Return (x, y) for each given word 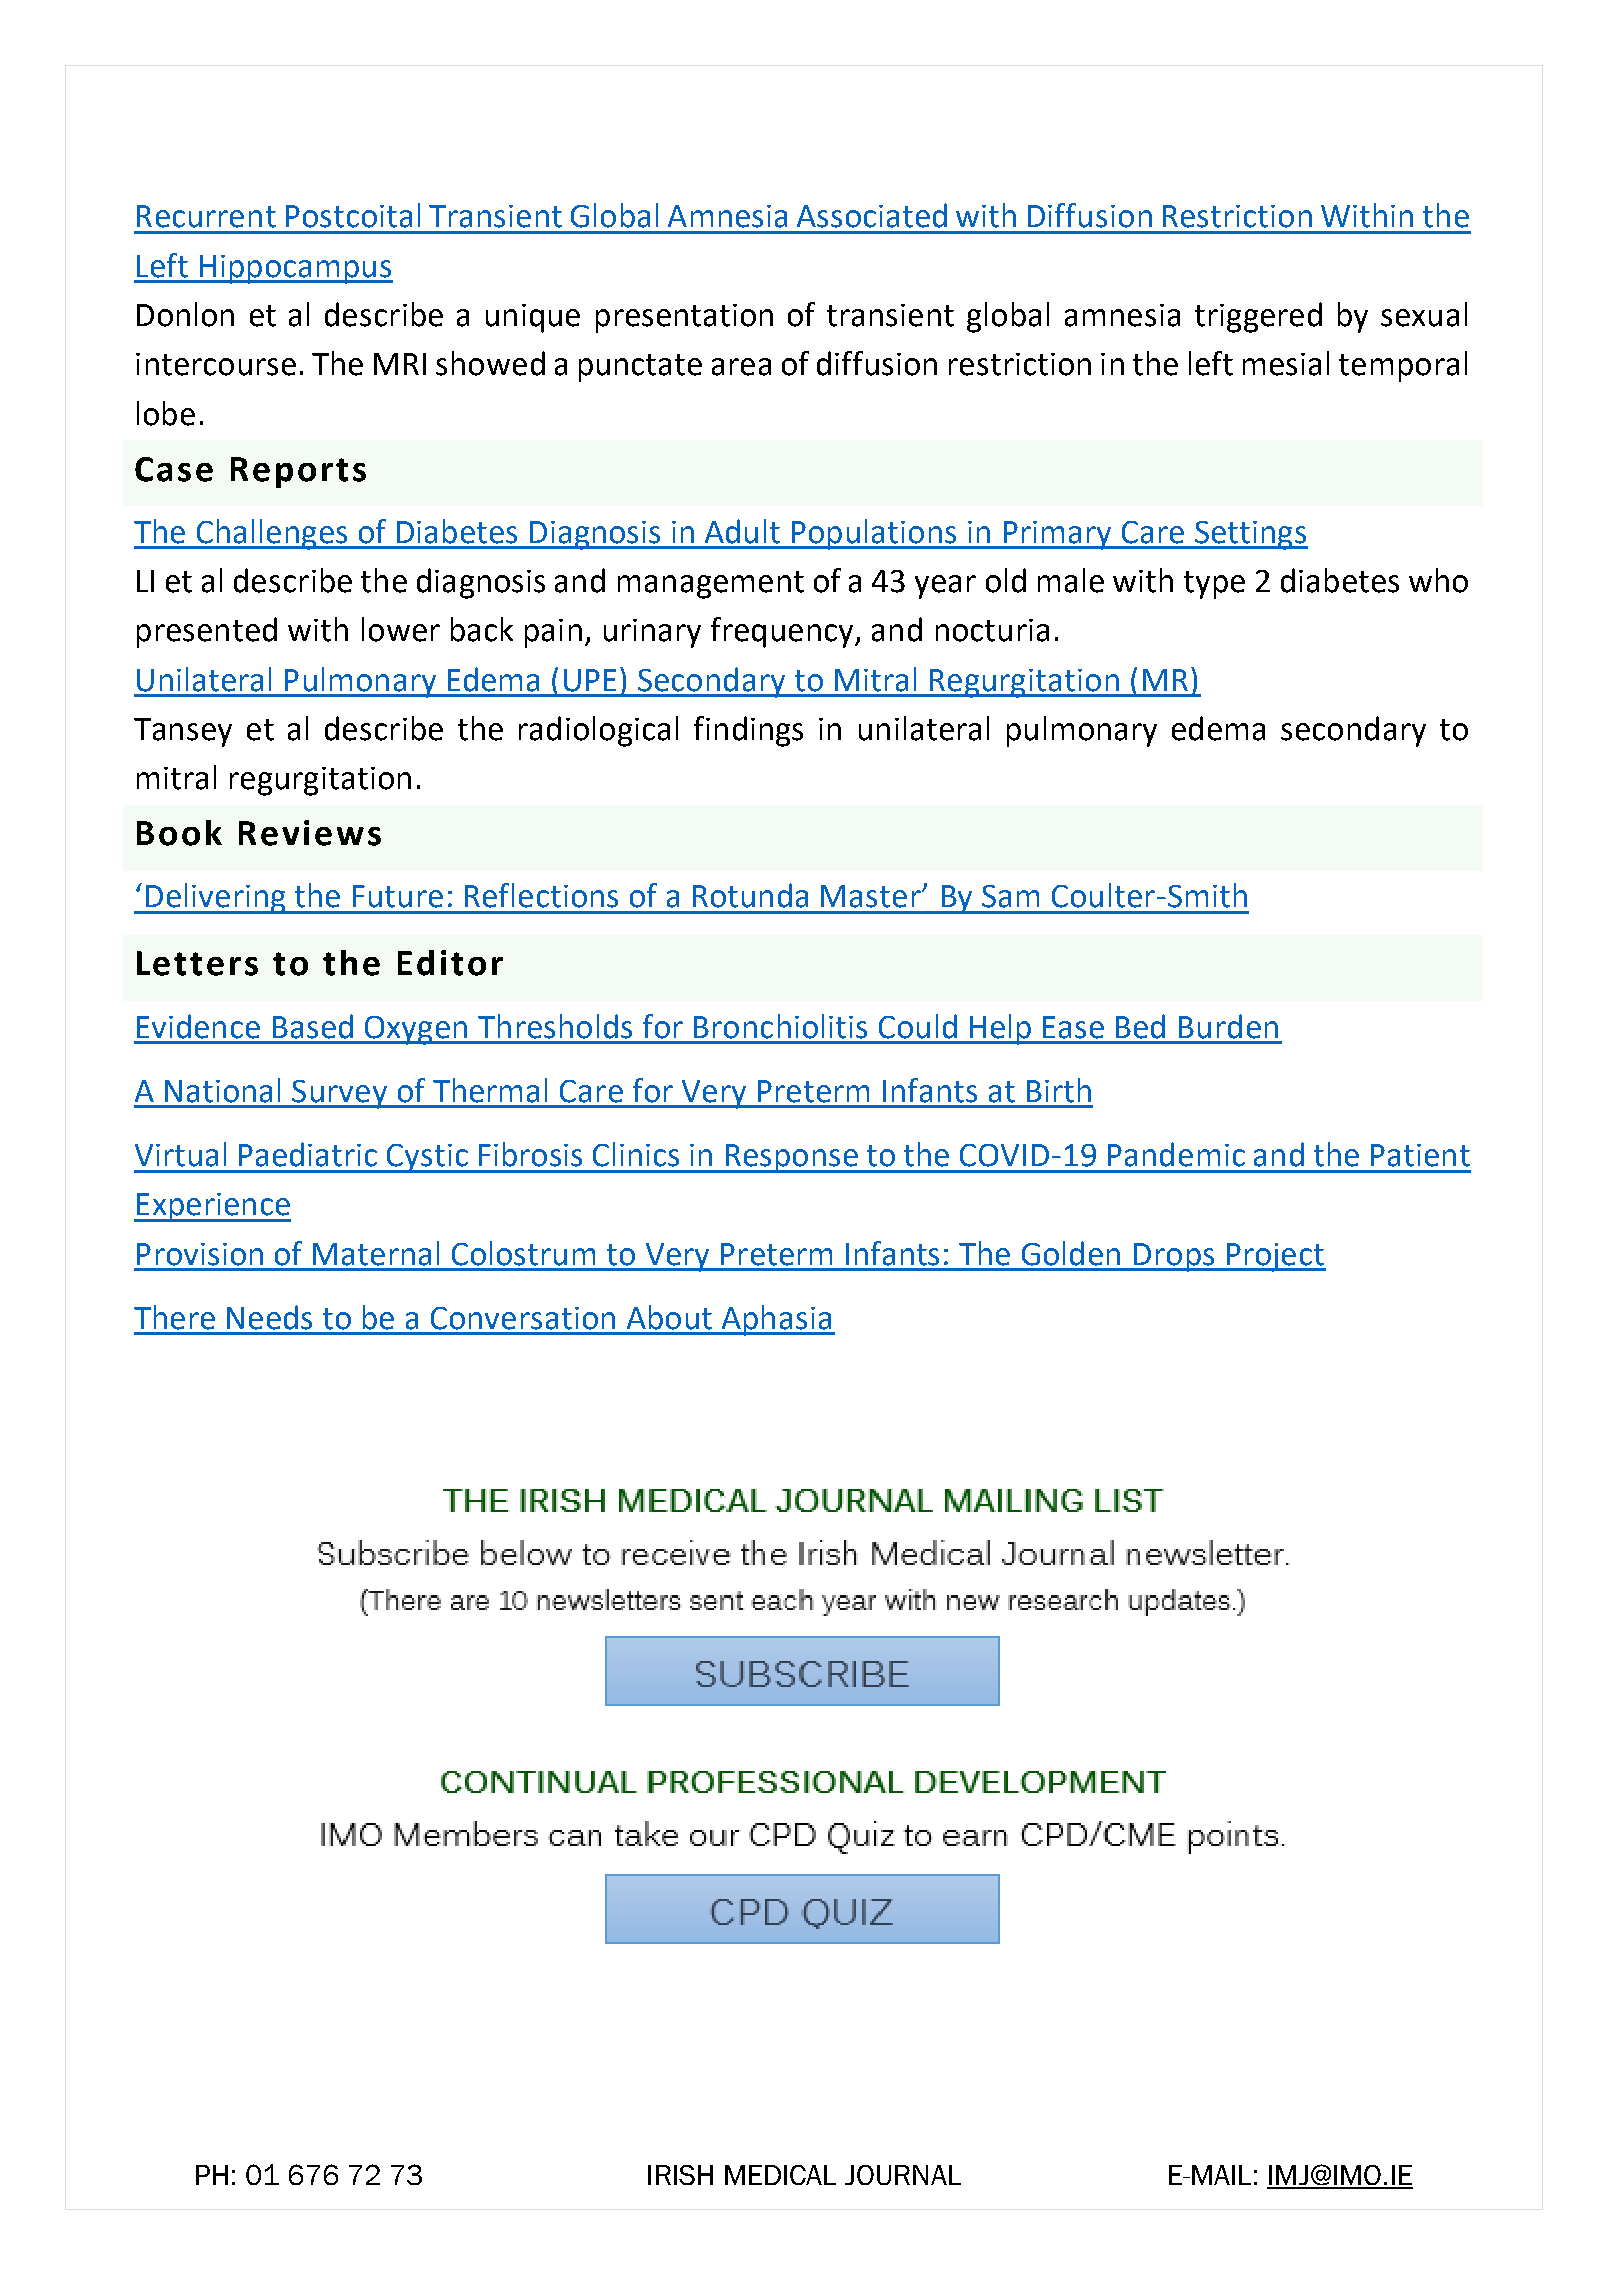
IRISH (680, 2175)
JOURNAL (903, 2175)
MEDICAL (780, 2175)
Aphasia (776, 1320)
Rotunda (750, 895)
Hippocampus (295, 269)
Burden (1228, 1026)
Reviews (310, 833)
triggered (1258, 317)
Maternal (376, 1253)
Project (1275, 1257)
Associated (872, 215)
